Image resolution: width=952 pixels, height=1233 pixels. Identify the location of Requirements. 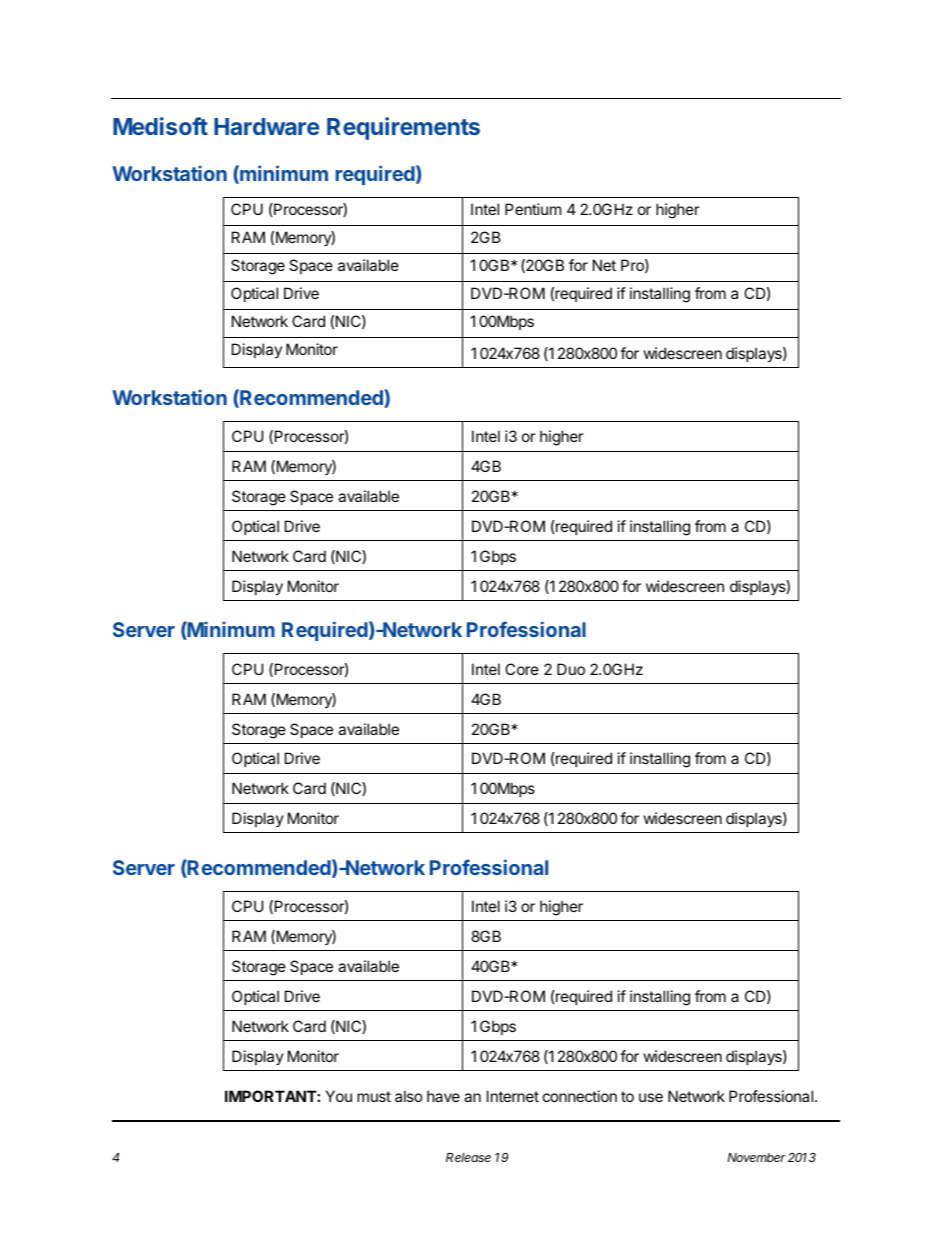
(403, 128).
